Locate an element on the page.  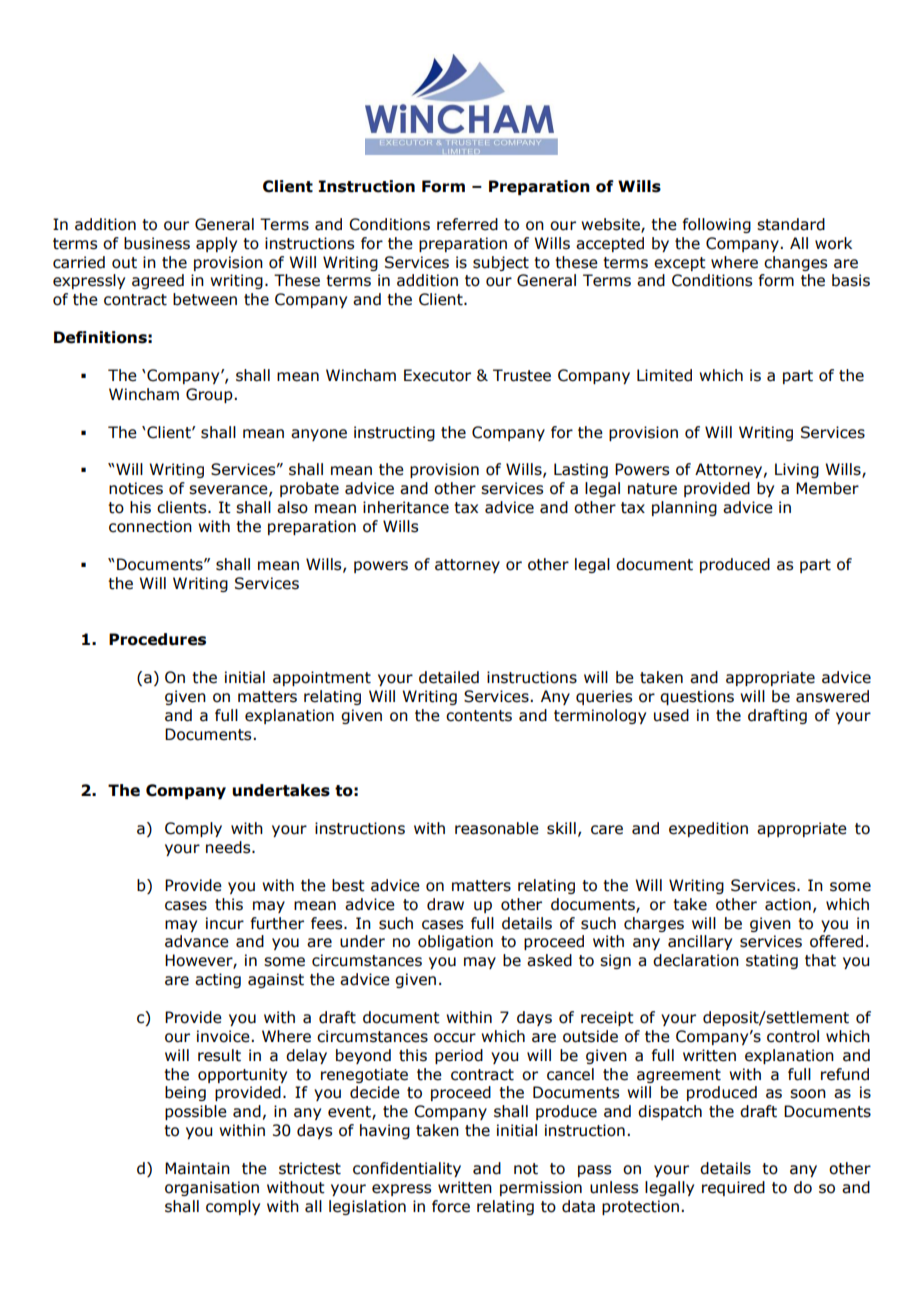
inheritance is located at coordinates (406, 507).
